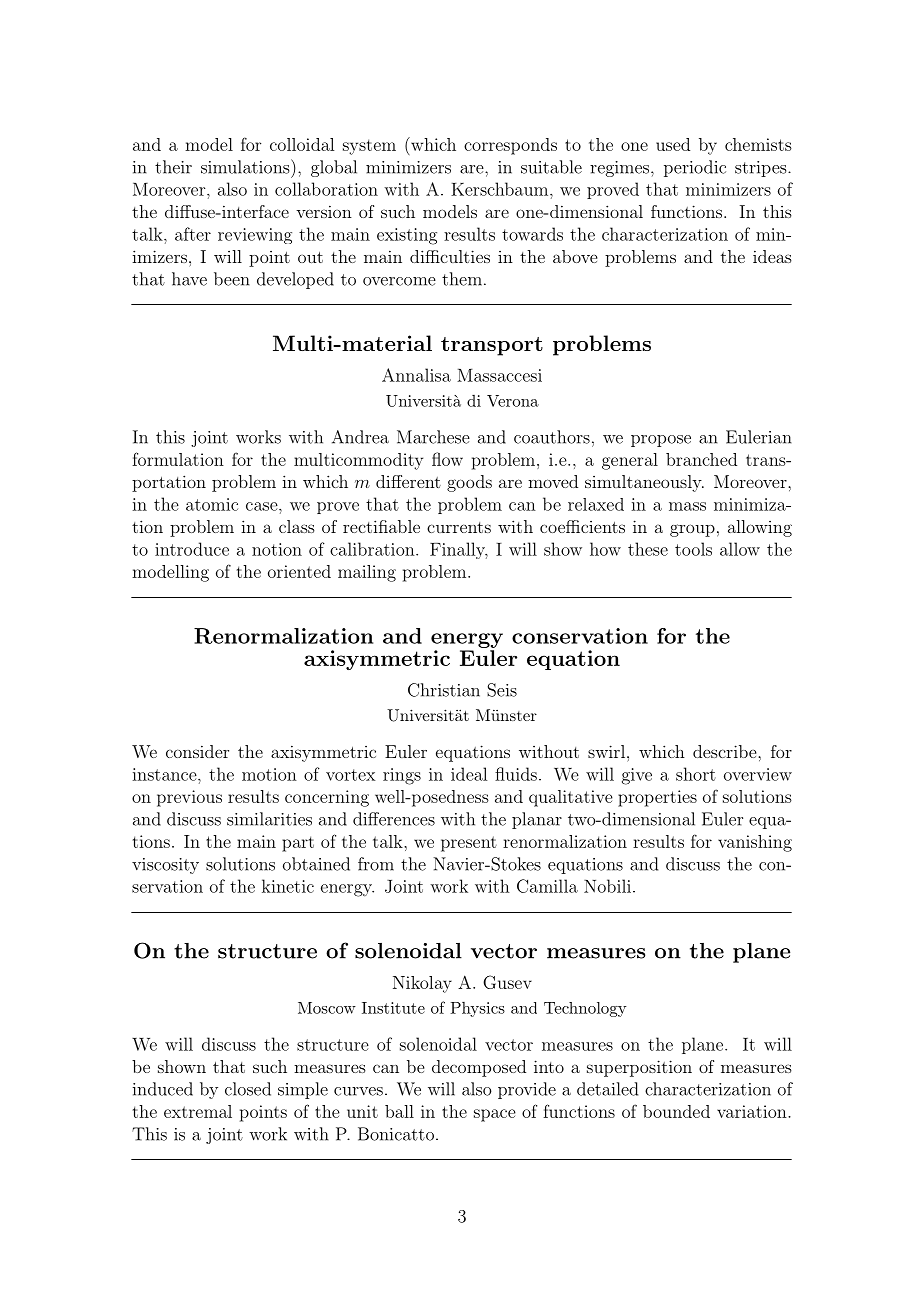 This screenshot has width=924, height=1308. Describe the element at coordinates (755, 843) in the screenshot. I see `vanishing` at that location.
